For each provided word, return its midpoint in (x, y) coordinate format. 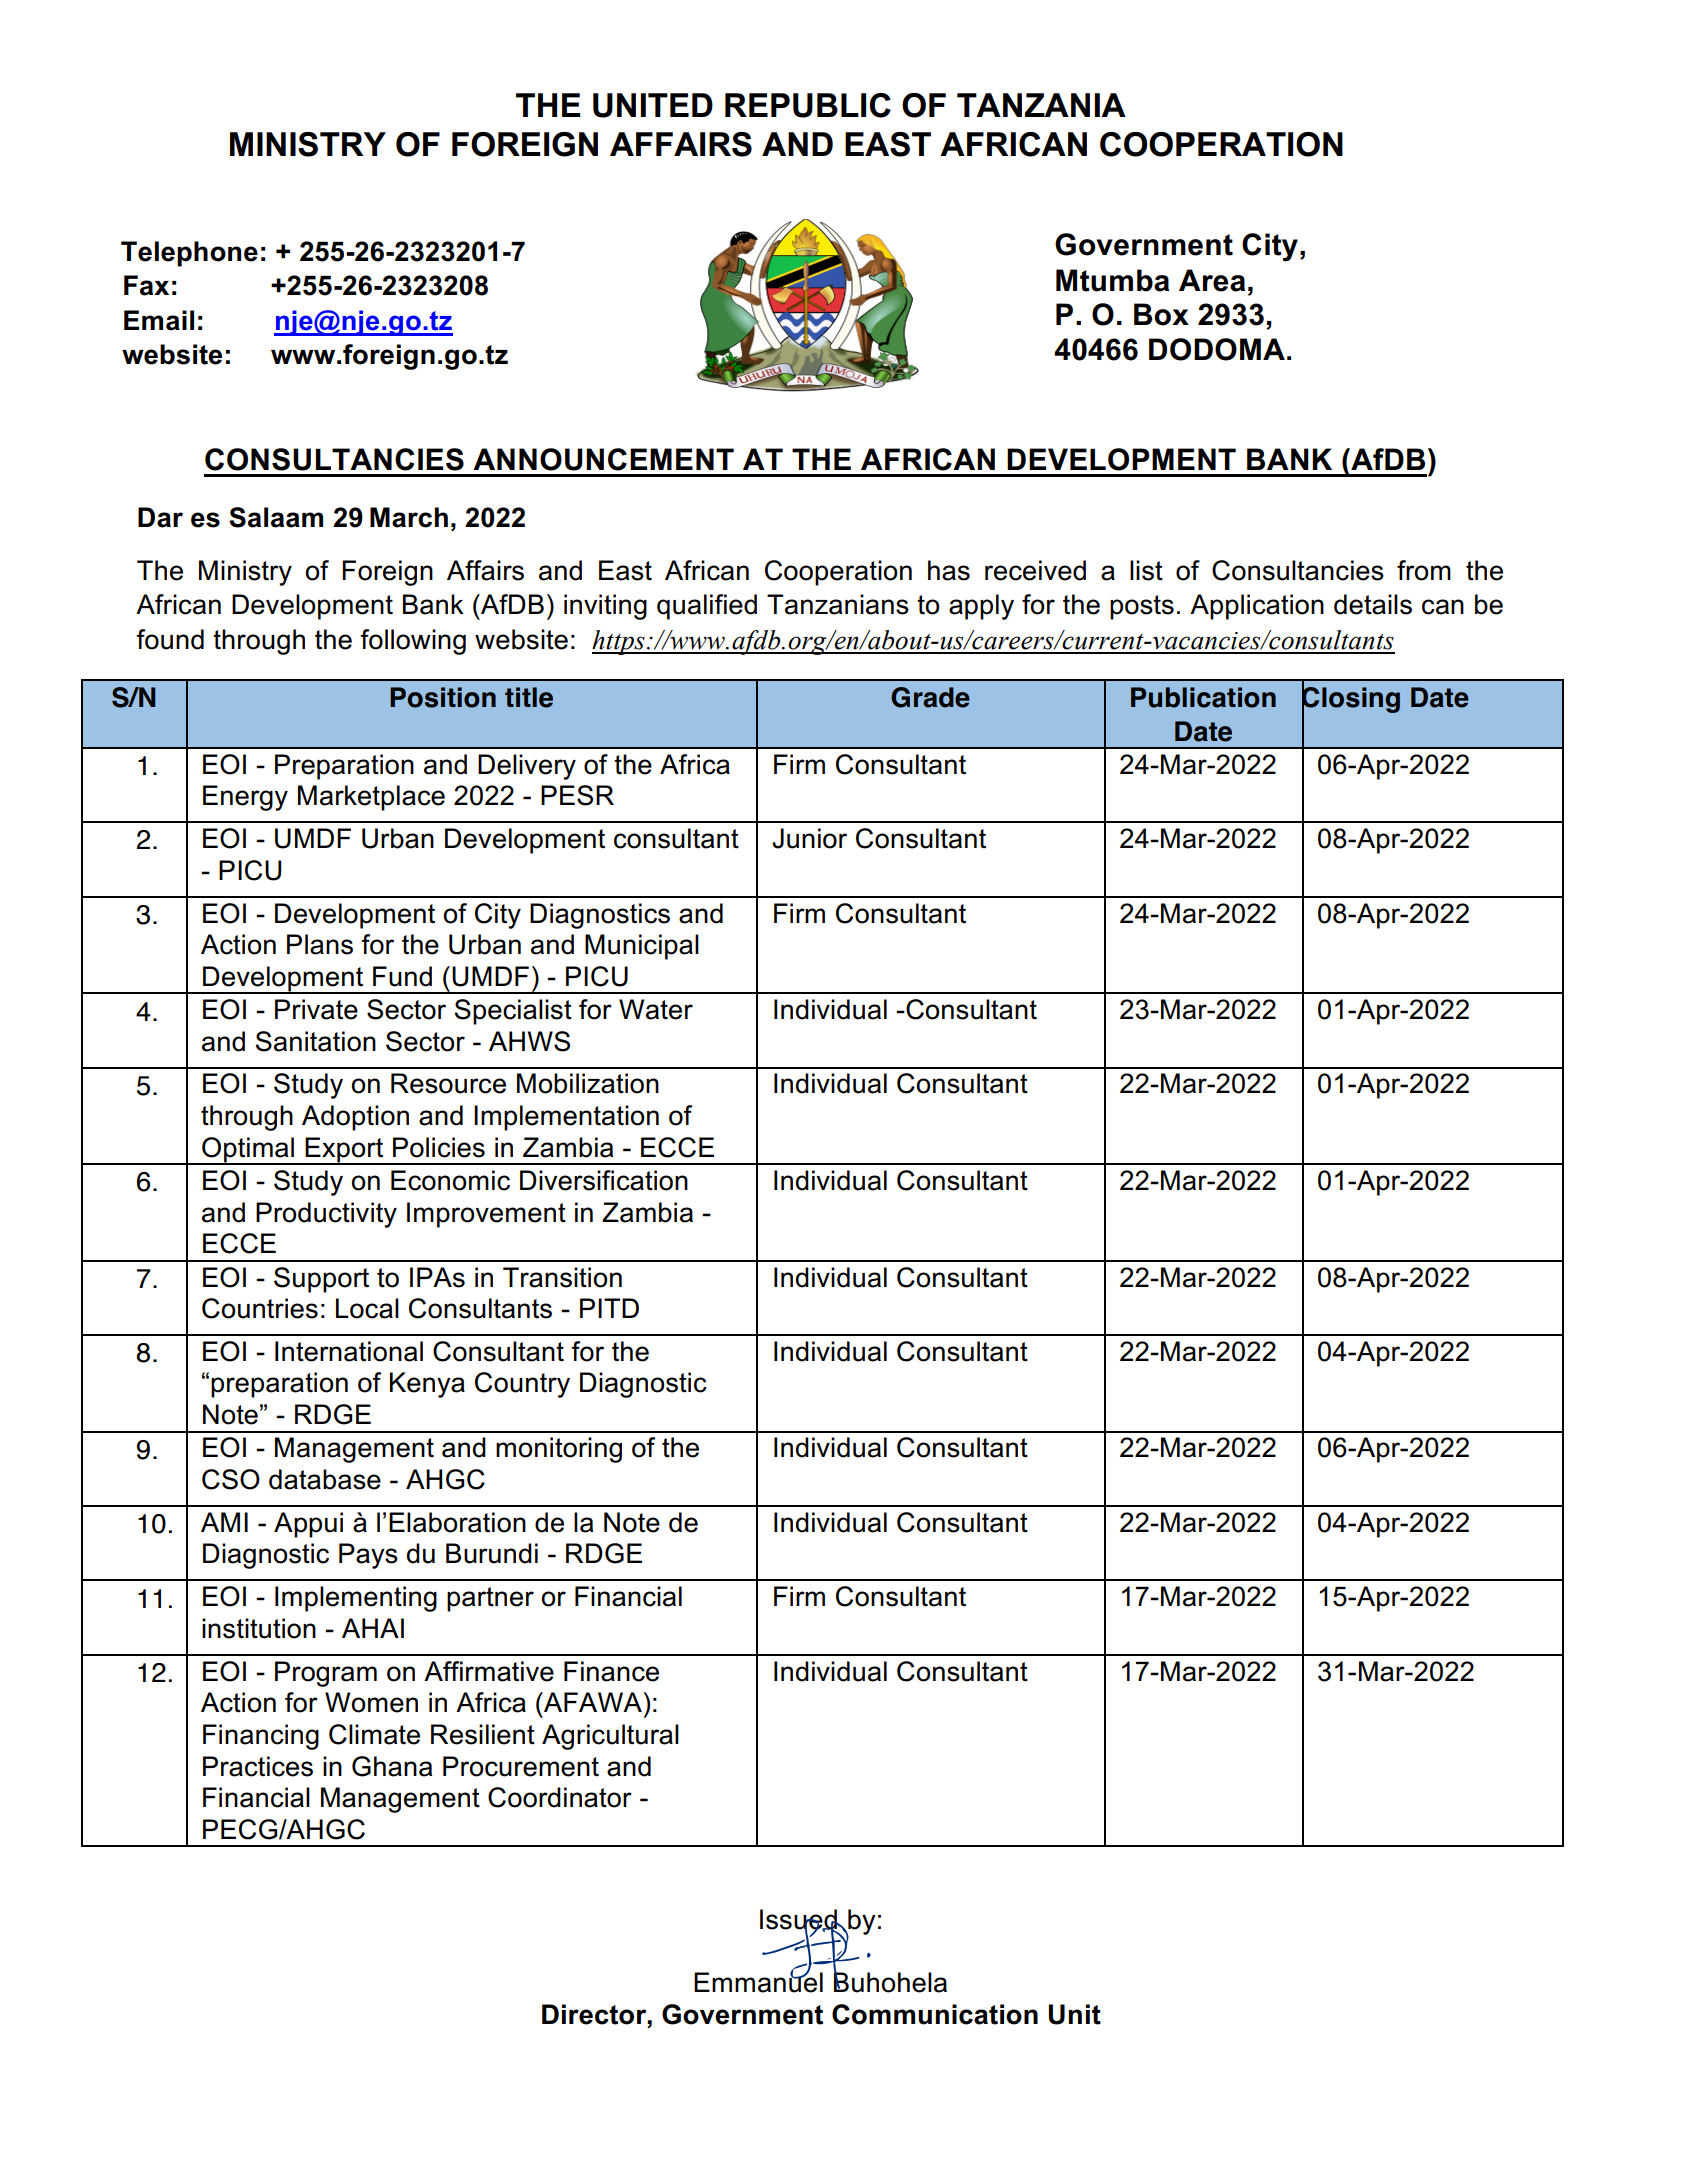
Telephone (189, 254)
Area (1212, 280)
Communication (935, 2014)
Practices (258, 1766)
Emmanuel (758, 1981)
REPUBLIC (808, 105)
